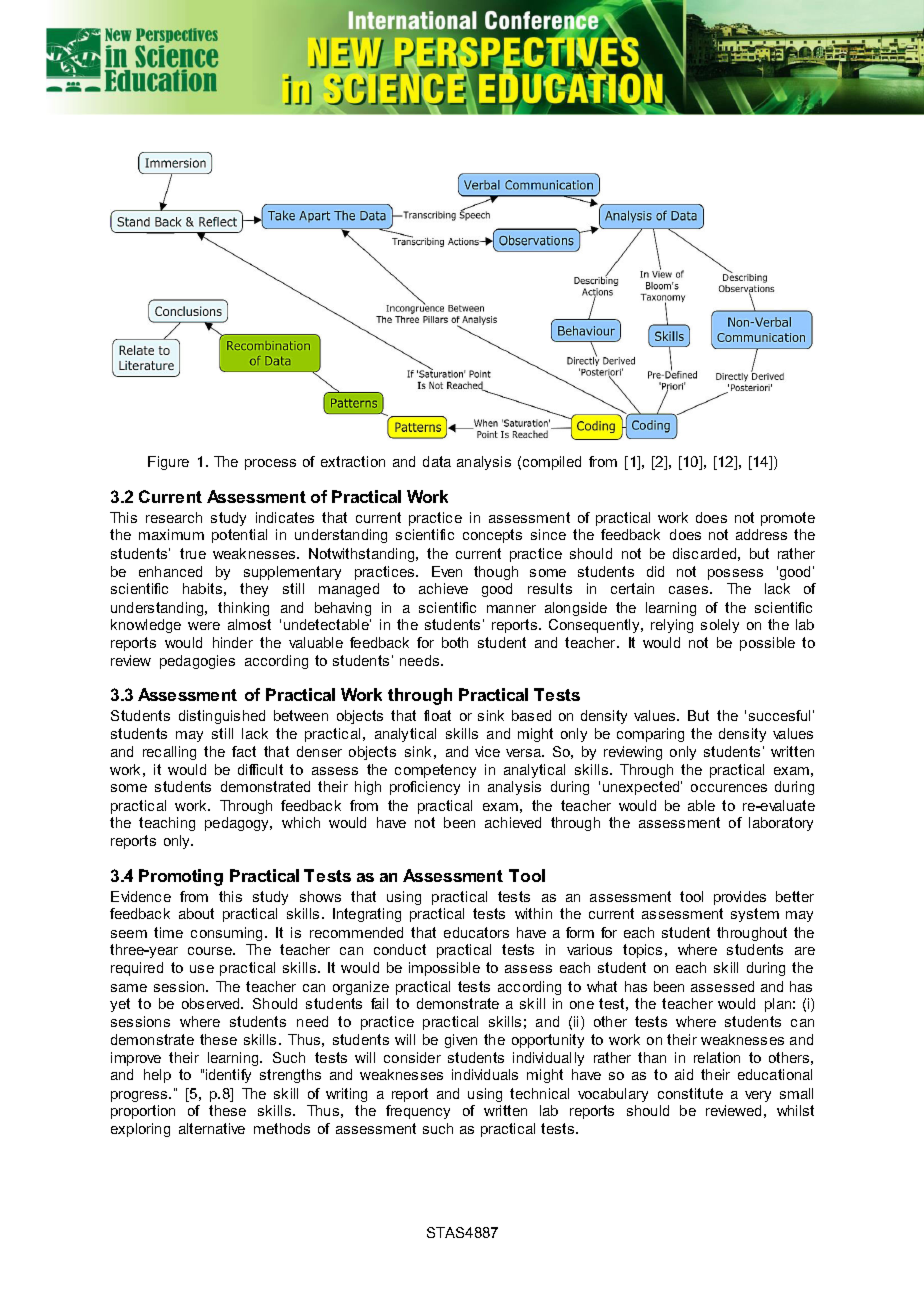  Describe the element at coordinates (168, 463) in the screenshot. I see `Figure` at that location.
